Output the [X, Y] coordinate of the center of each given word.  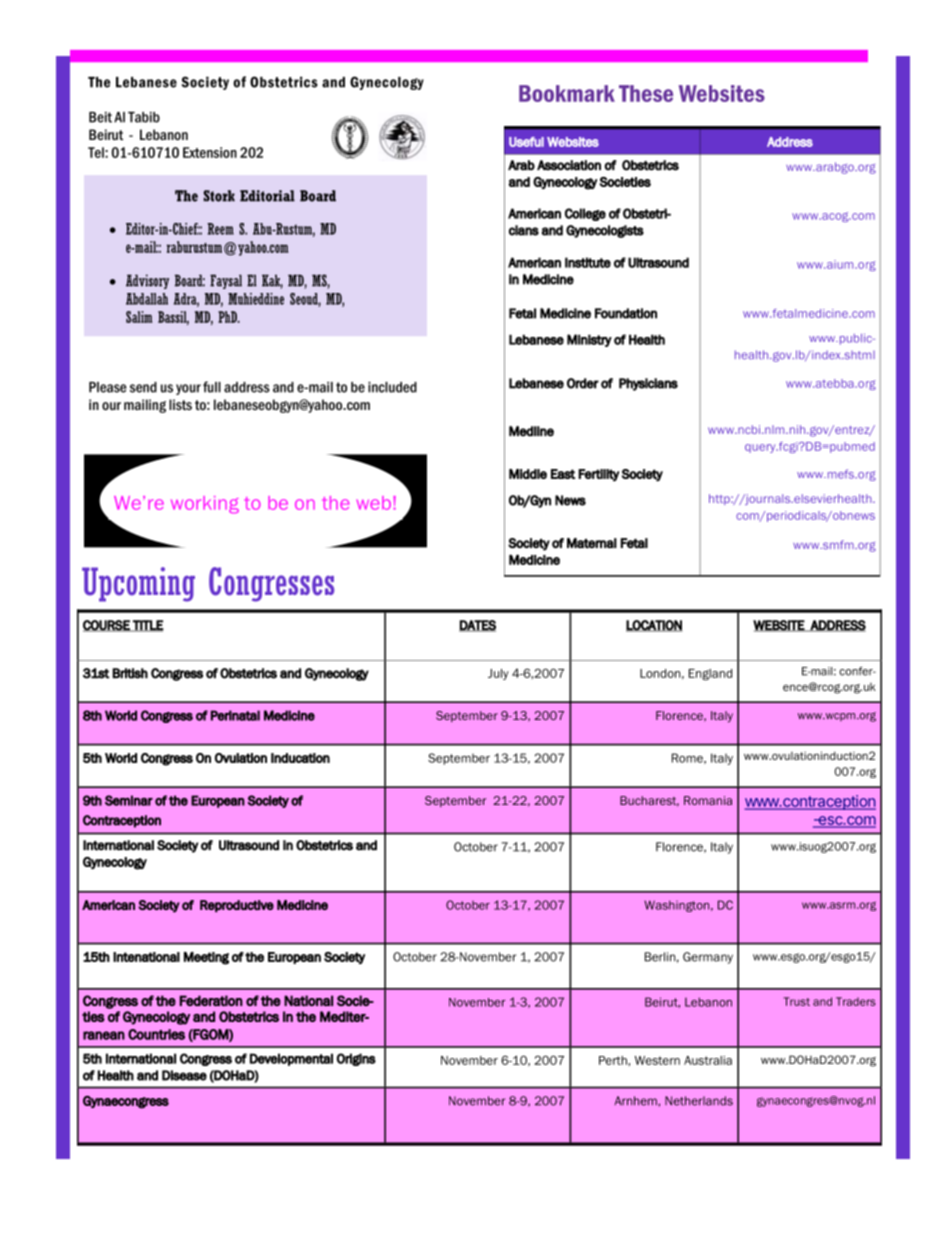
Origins [356, 1059]
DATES [477, 626]
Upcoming [138, 584]
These [646, 93]
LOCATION [654, 626]
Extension [210, 152]
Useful [526, 142]
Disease [184, 1075]
